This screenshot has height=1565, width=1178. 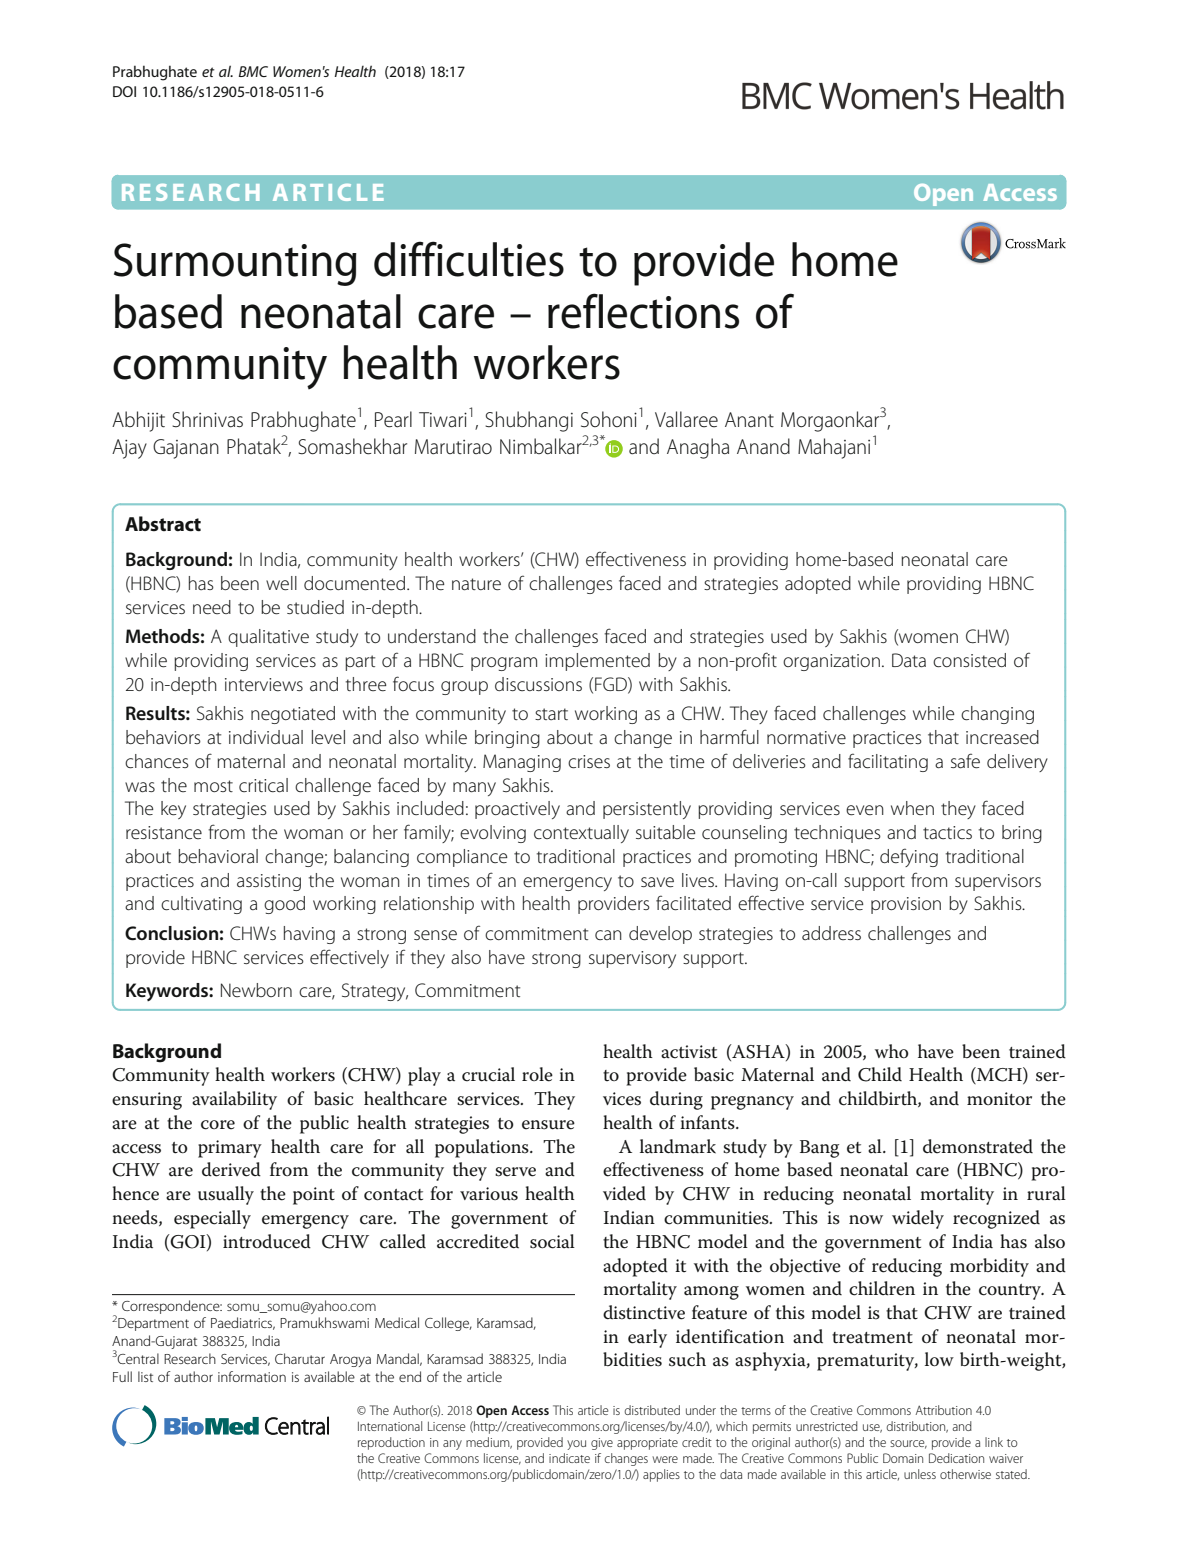 What do you see at coordinates (253, 71) in the screenshot?
I see `BMC` at bounding box center [253, 71].
